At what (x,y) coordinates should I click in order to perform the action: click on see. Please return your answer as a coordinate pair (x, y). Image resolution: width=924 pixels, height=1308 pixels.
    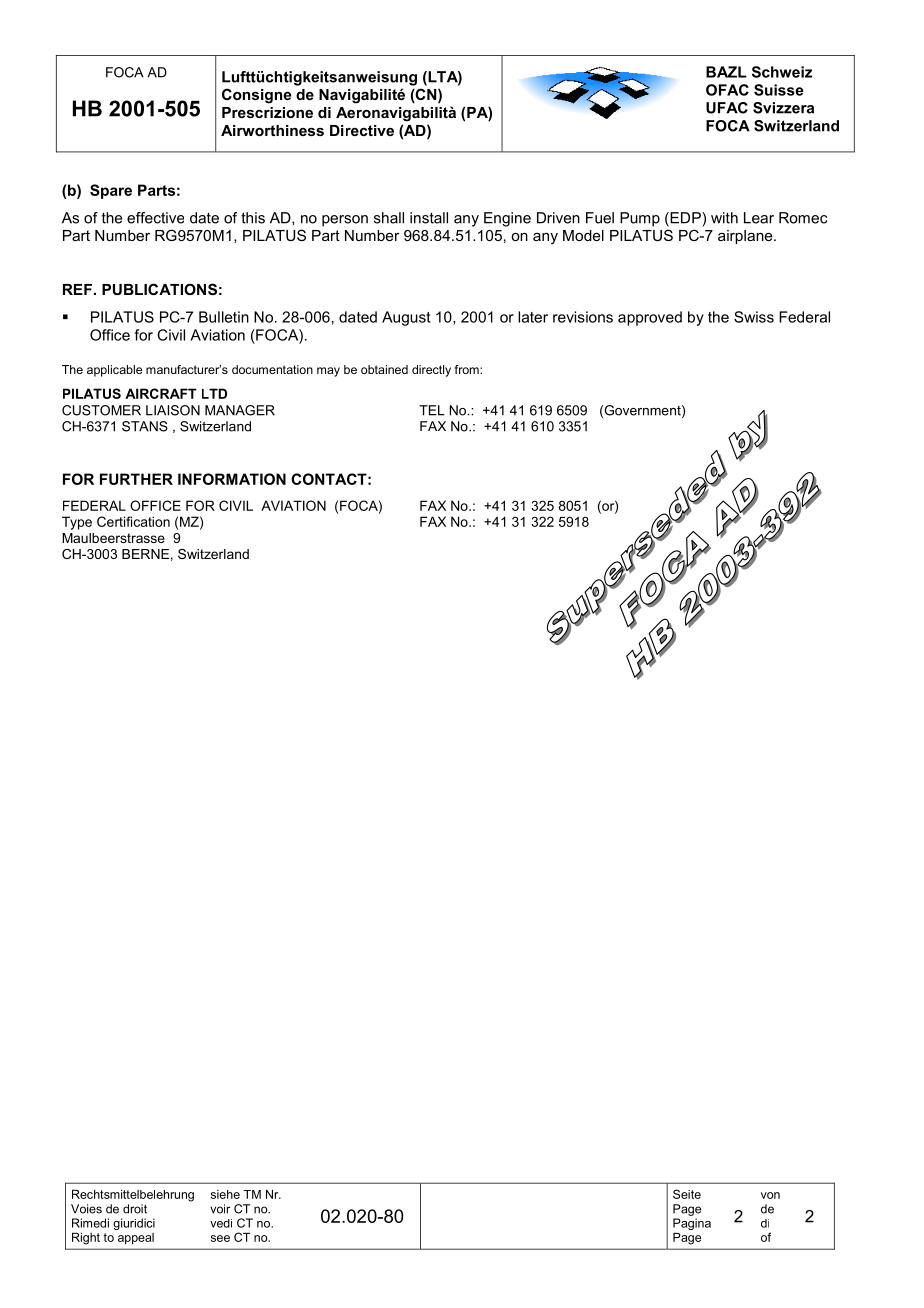
    Looking at the image, I should click on (220, 1238).
